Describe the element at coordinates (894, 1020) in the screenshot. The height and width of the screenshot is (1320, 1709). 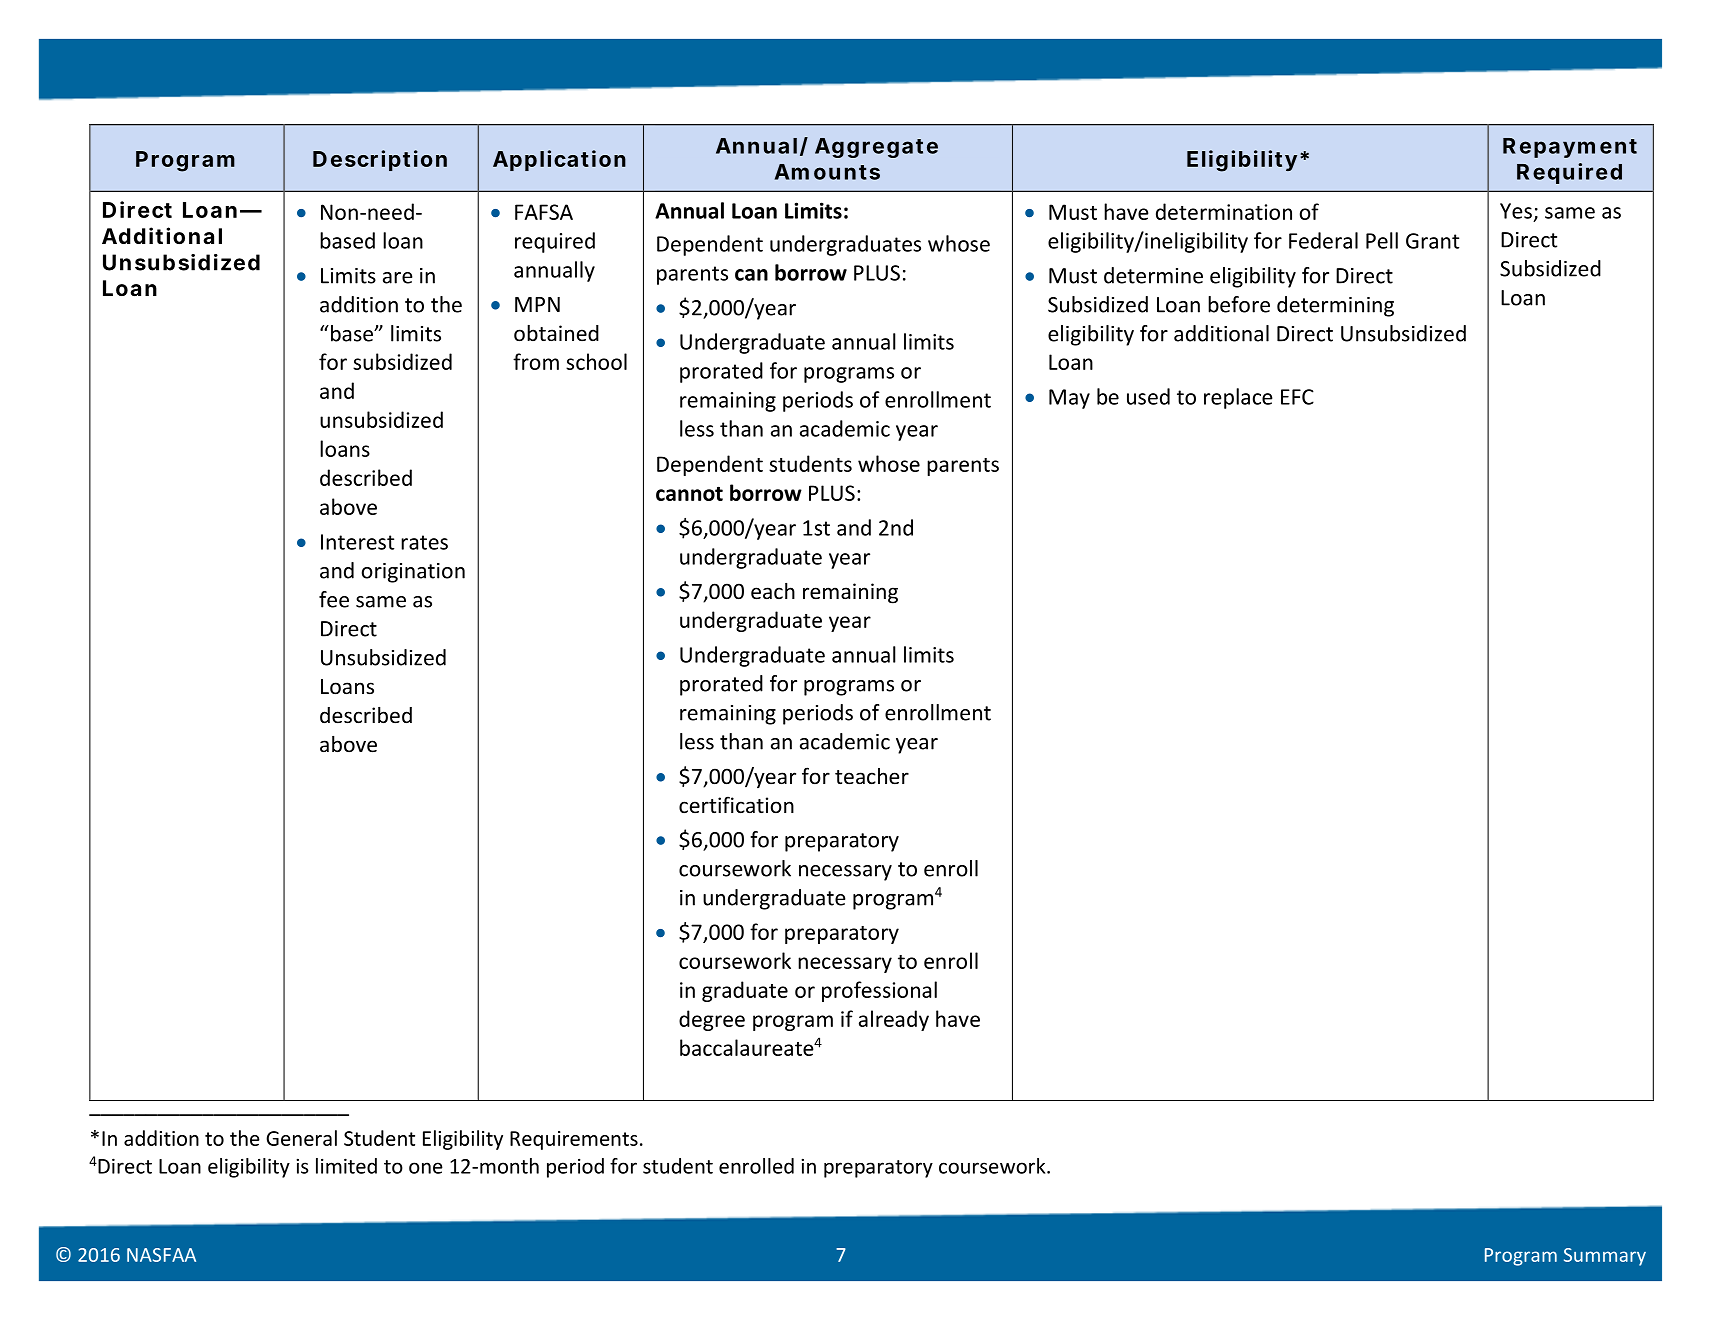
I see `already` at that location.
